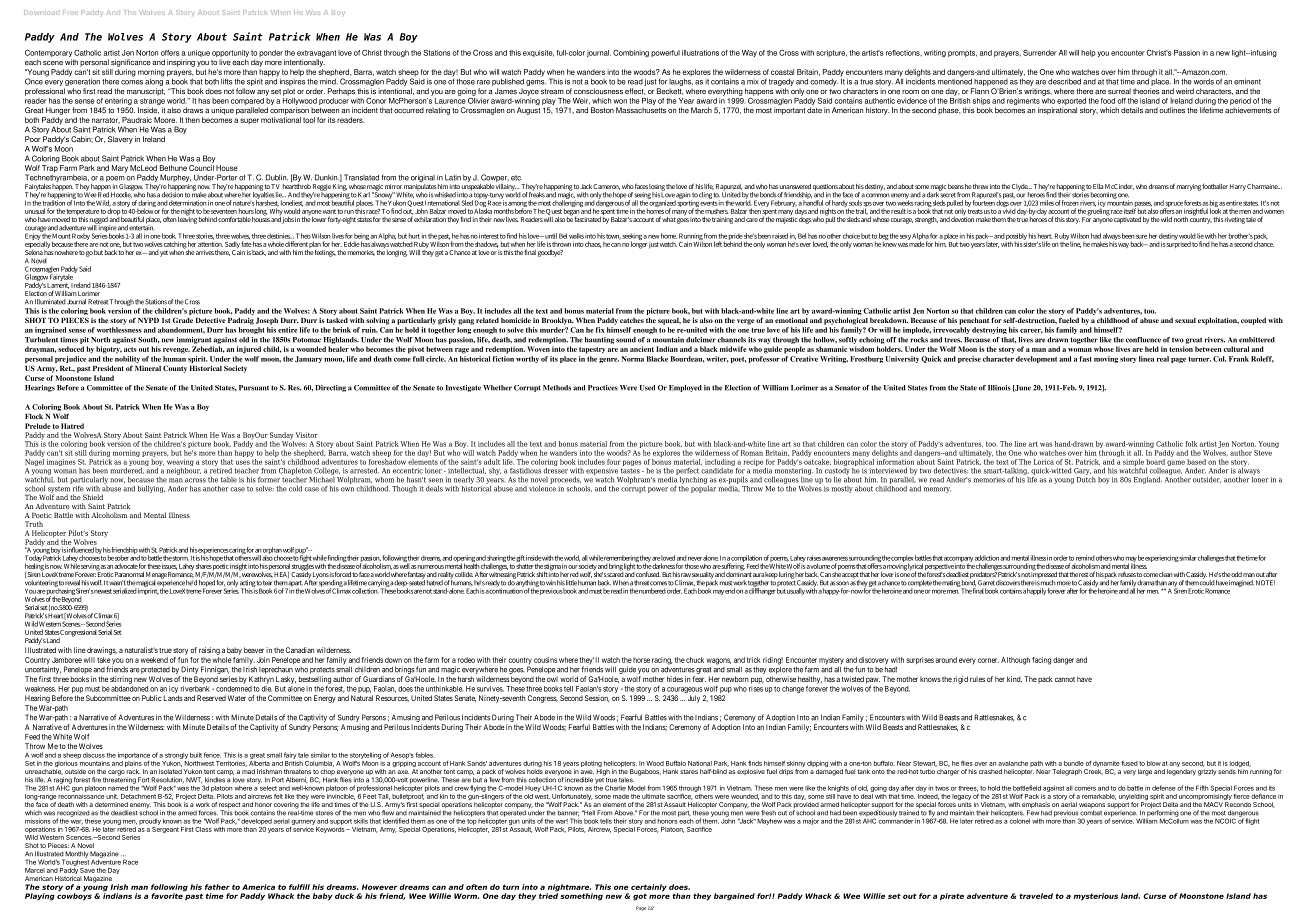  I want to click on father, so click(217, 887).
